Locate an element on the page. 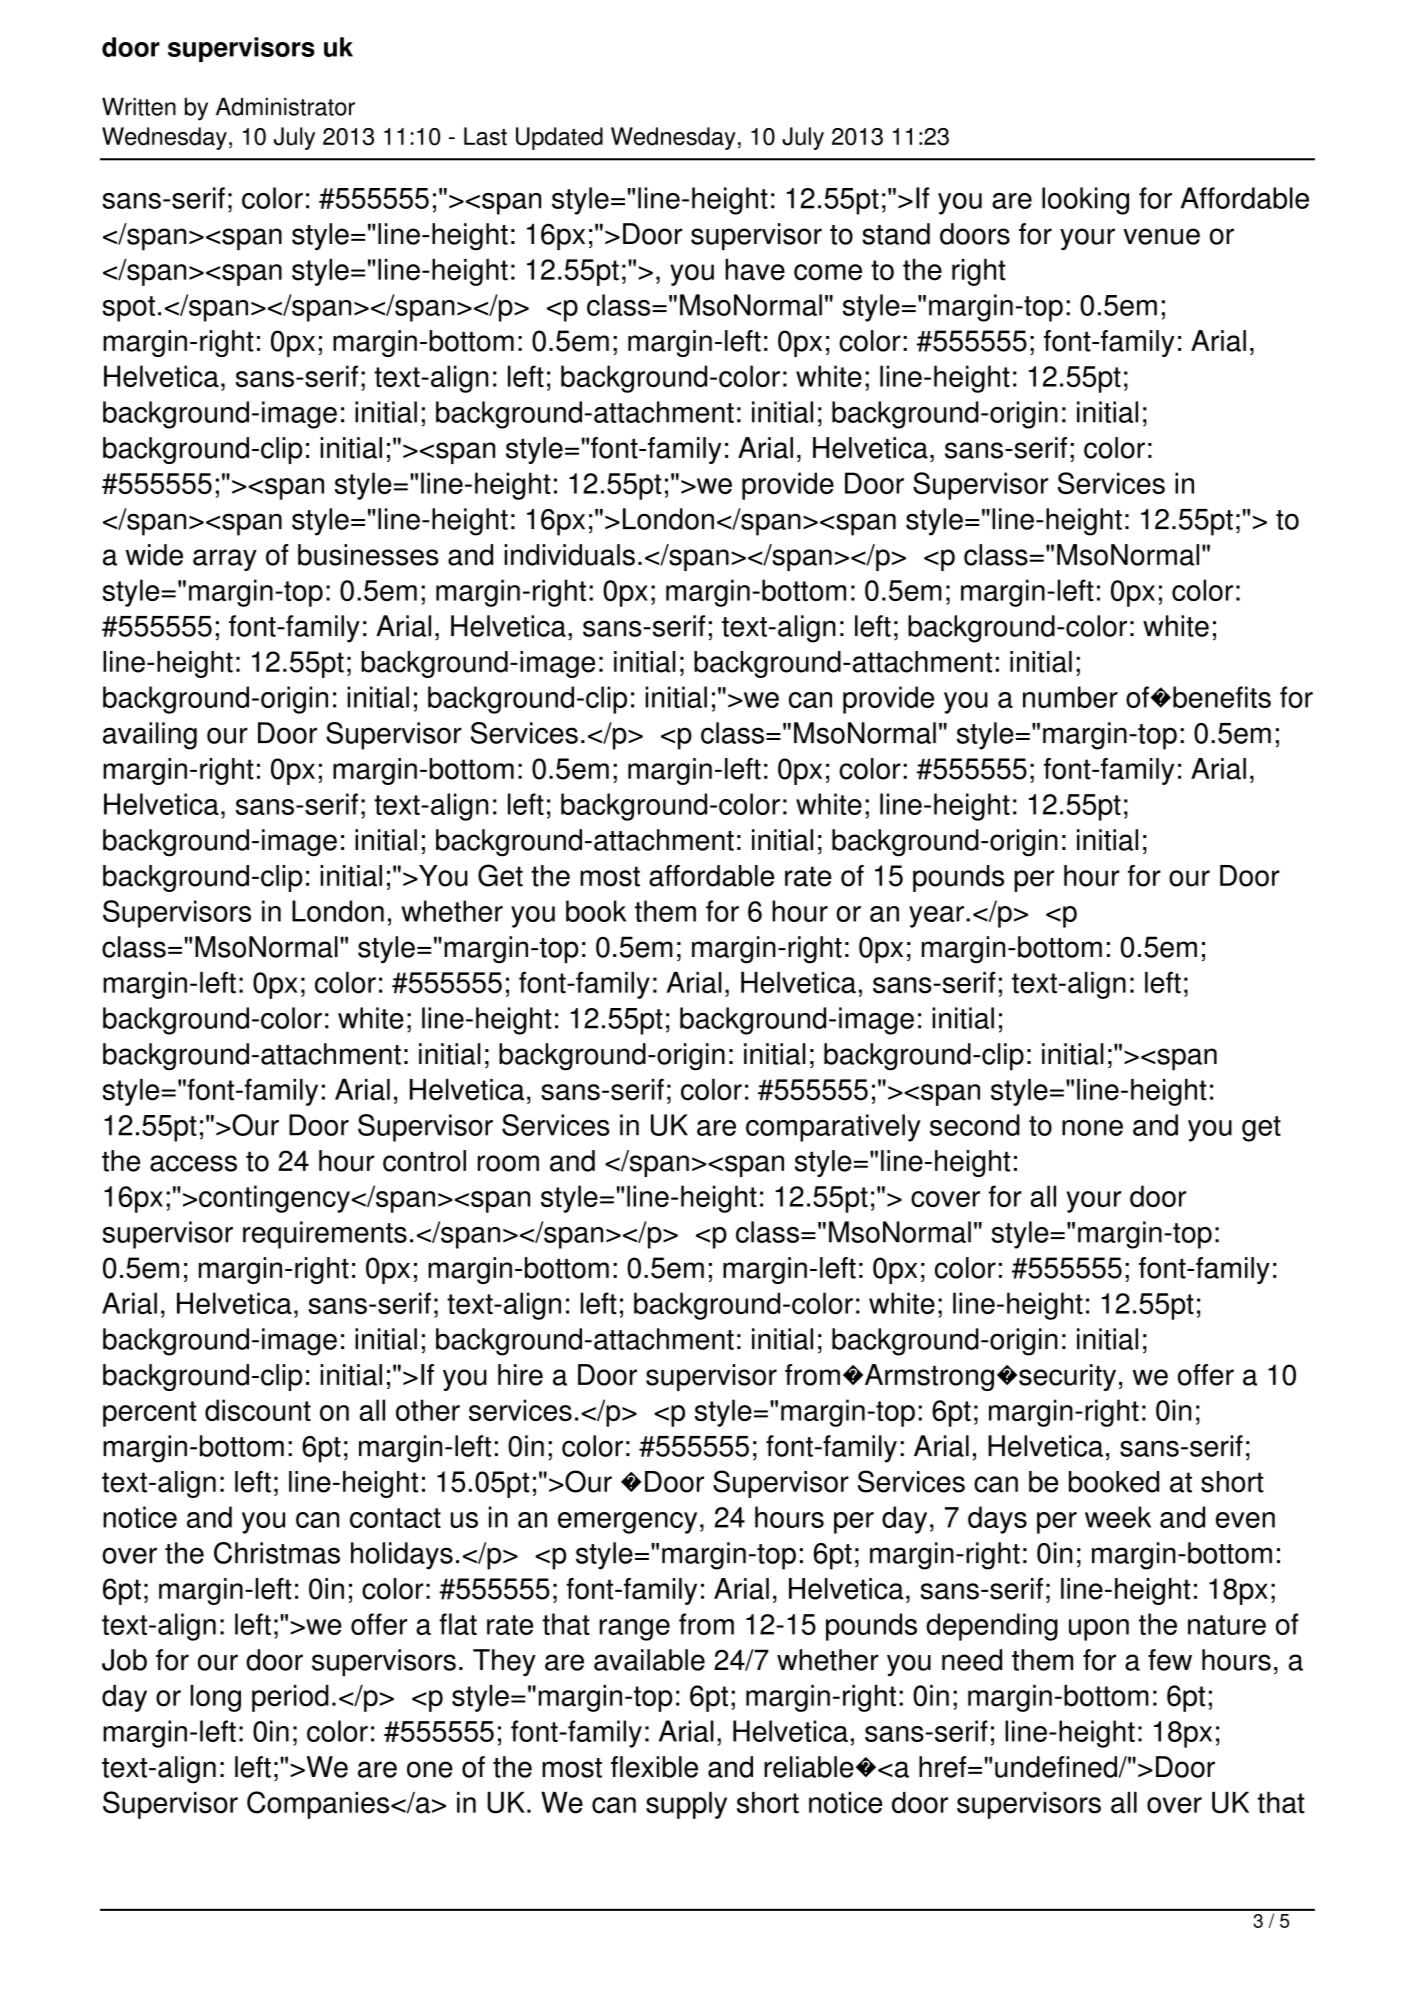 The width and height of the page is (1415, 2001). businesses is located at coordinates (368, 555).
